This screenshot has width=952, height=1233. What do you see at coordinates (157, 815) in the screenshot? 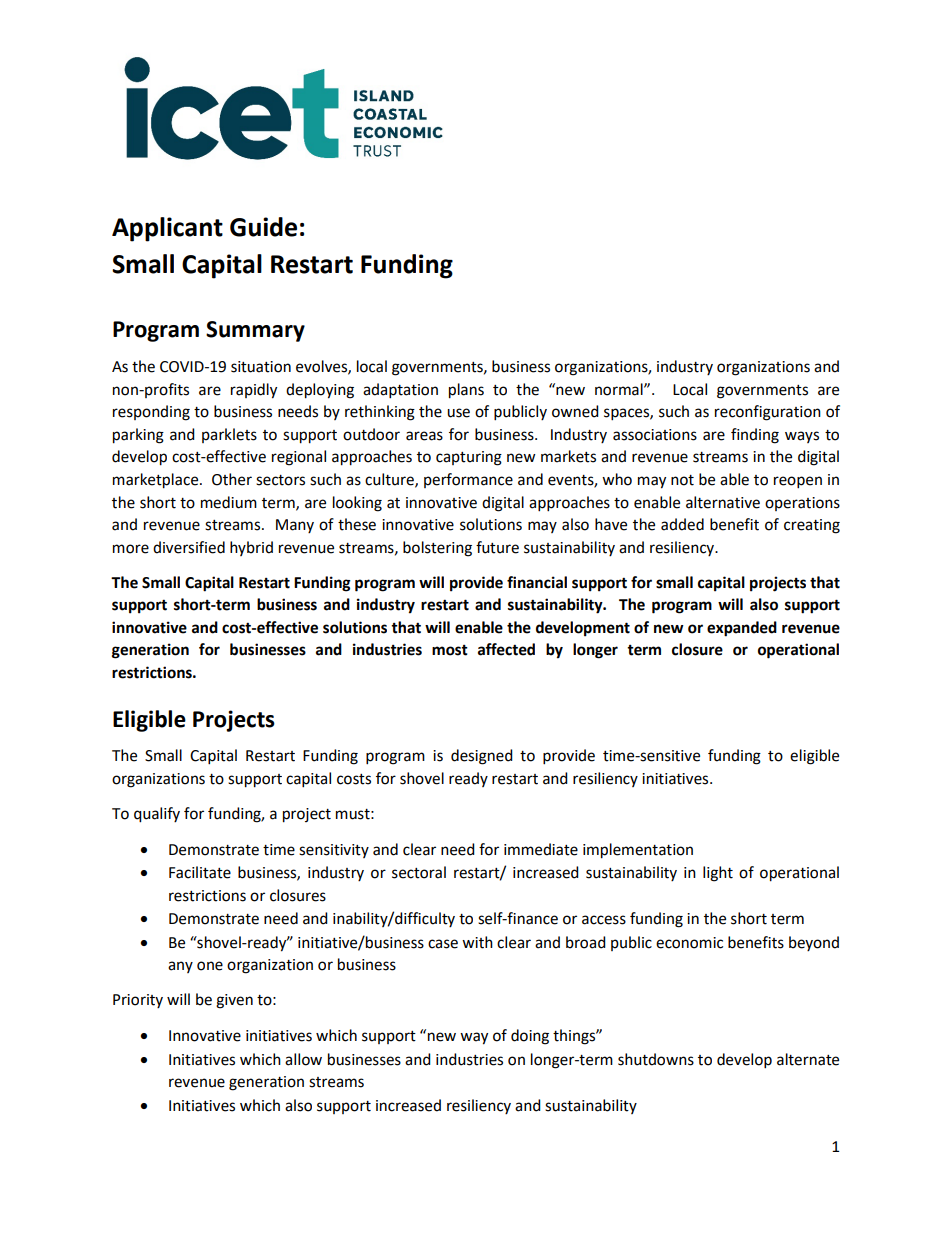
I see `qualify` at bounding box center [157, 815].
